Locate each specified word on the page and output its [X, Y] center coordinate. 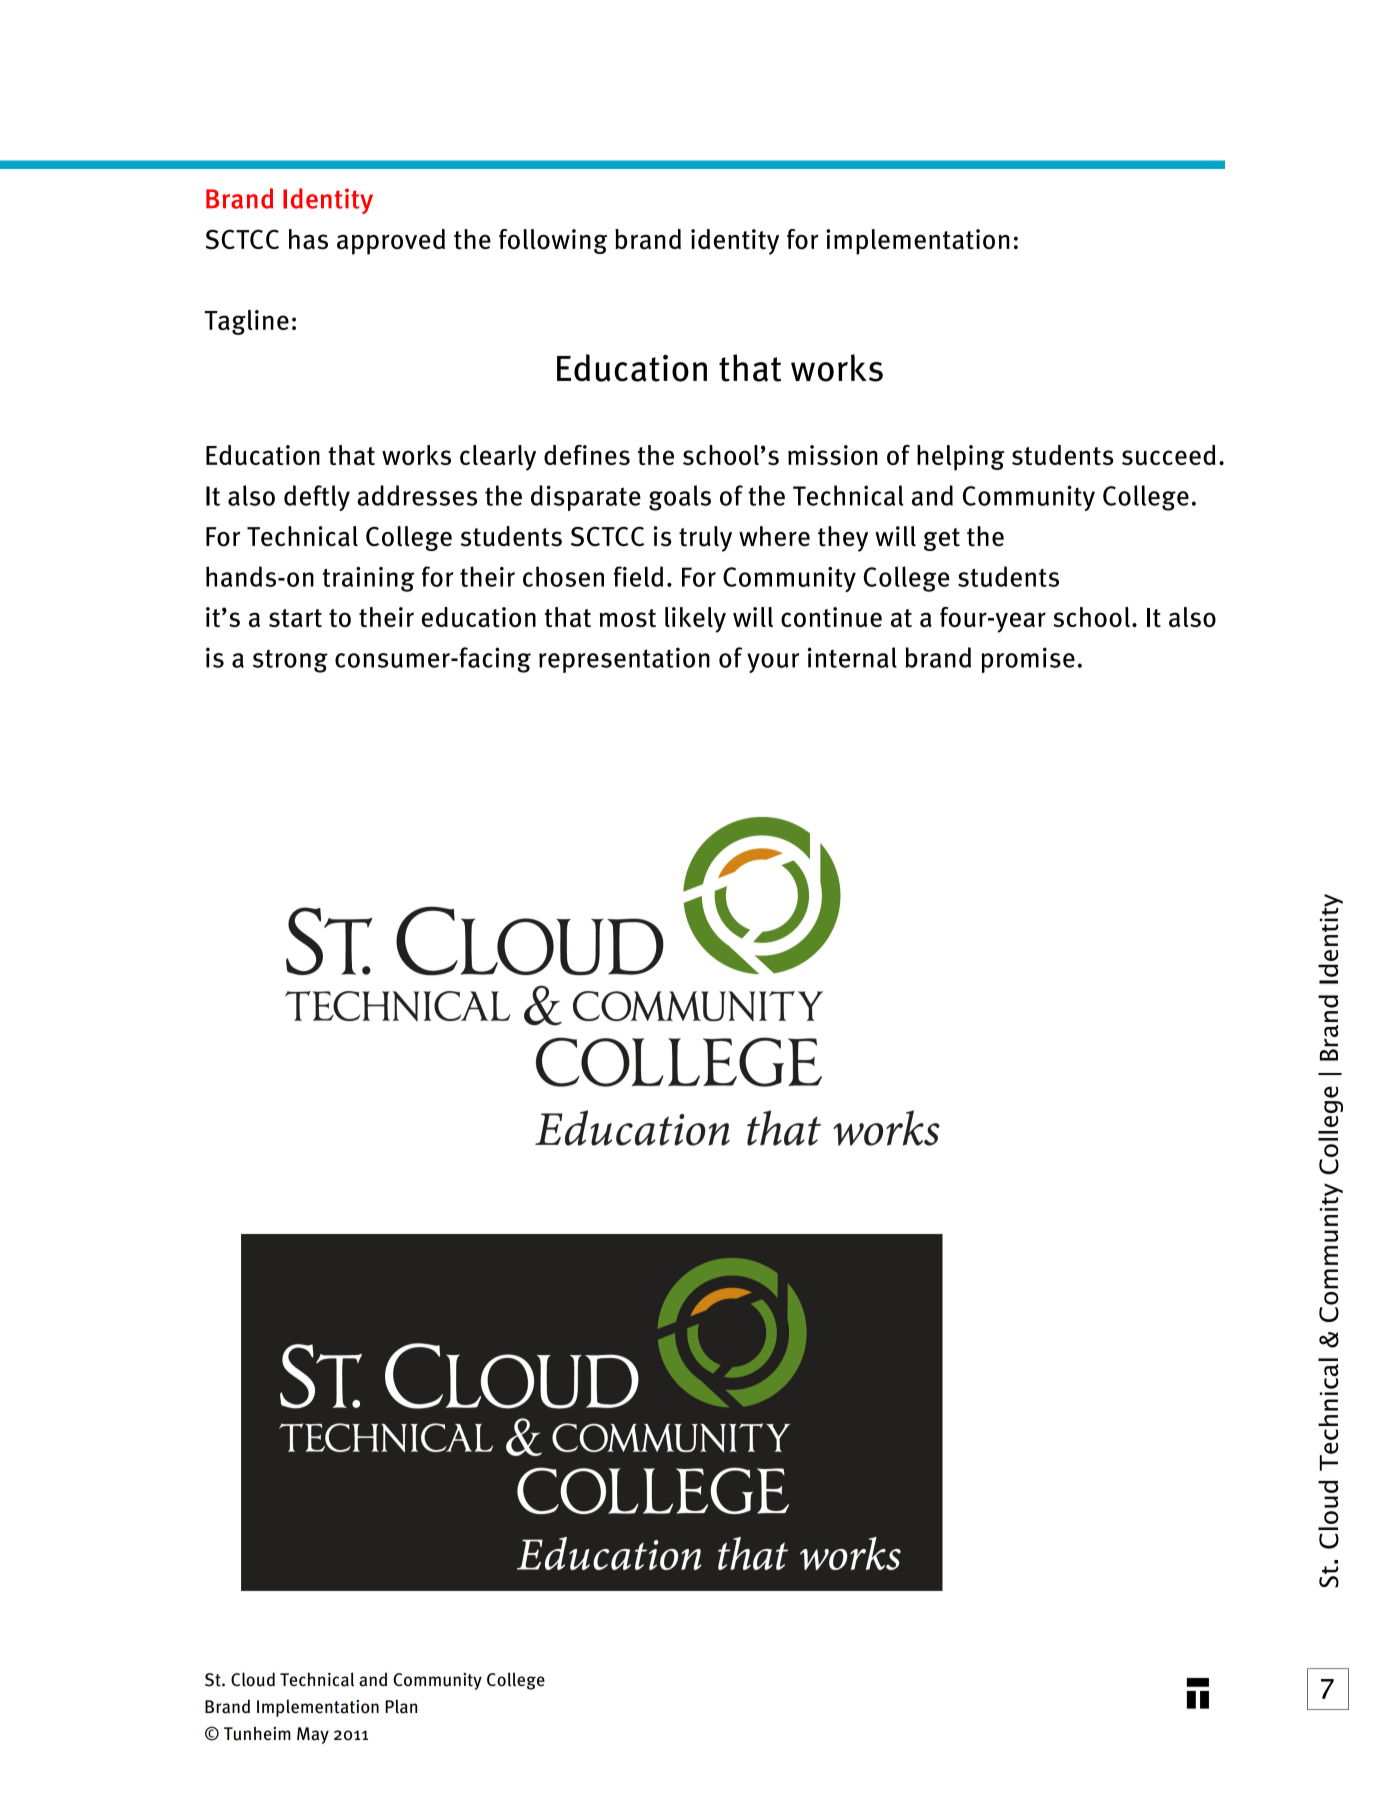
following [553, 241]
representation [624, 660]
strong [290, 661]
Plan [401, 1707]
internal [852, 657]
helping [961, 458]
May [313, 1735]
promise [1028, 660]
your [773, 663]
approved [391, 242]
